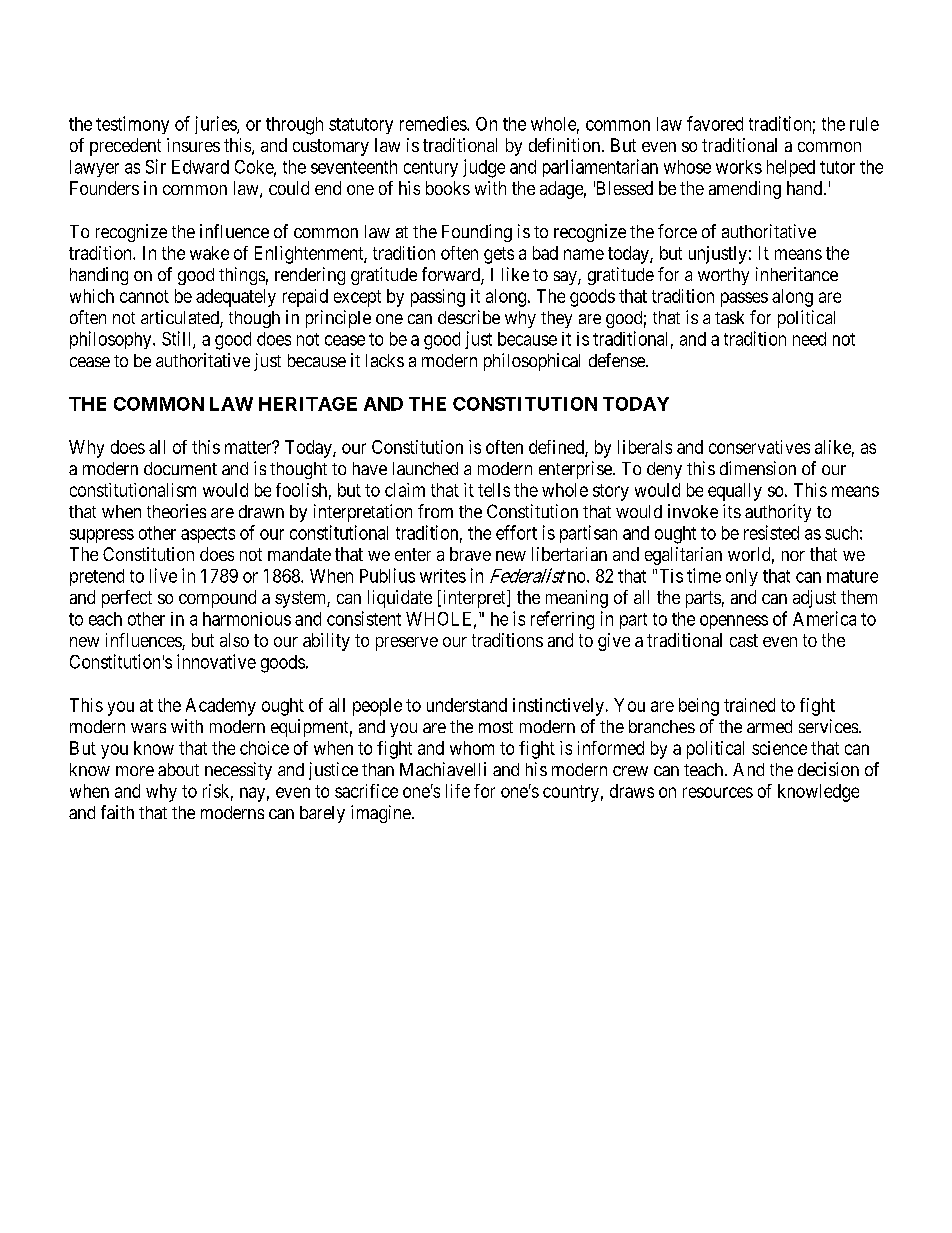  Describe the element at coordinates (718, 792) in the image. I see `resources` at that location.
